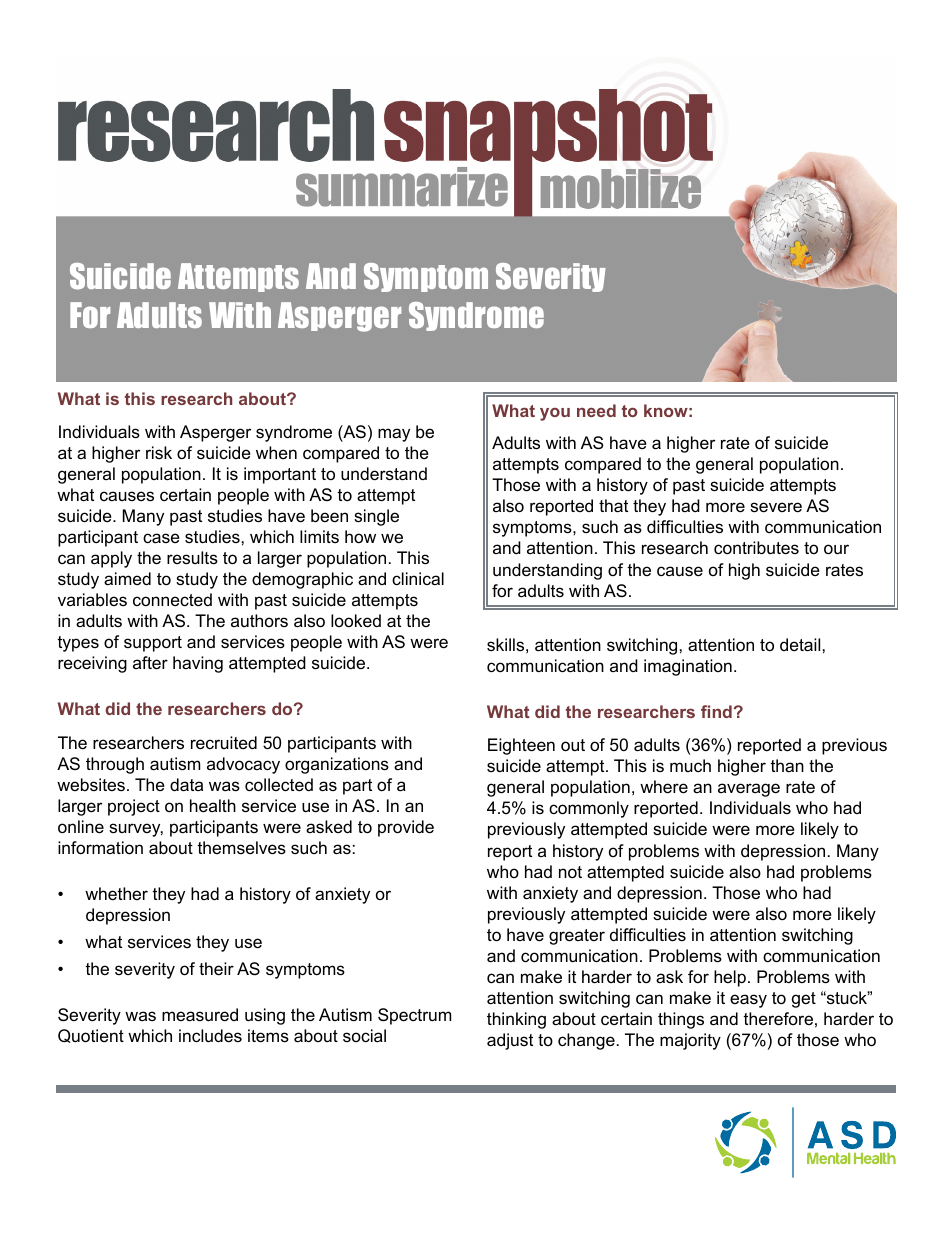 The image size is (952, 1233). I want to click on Eighteen, so click(521, 746).
